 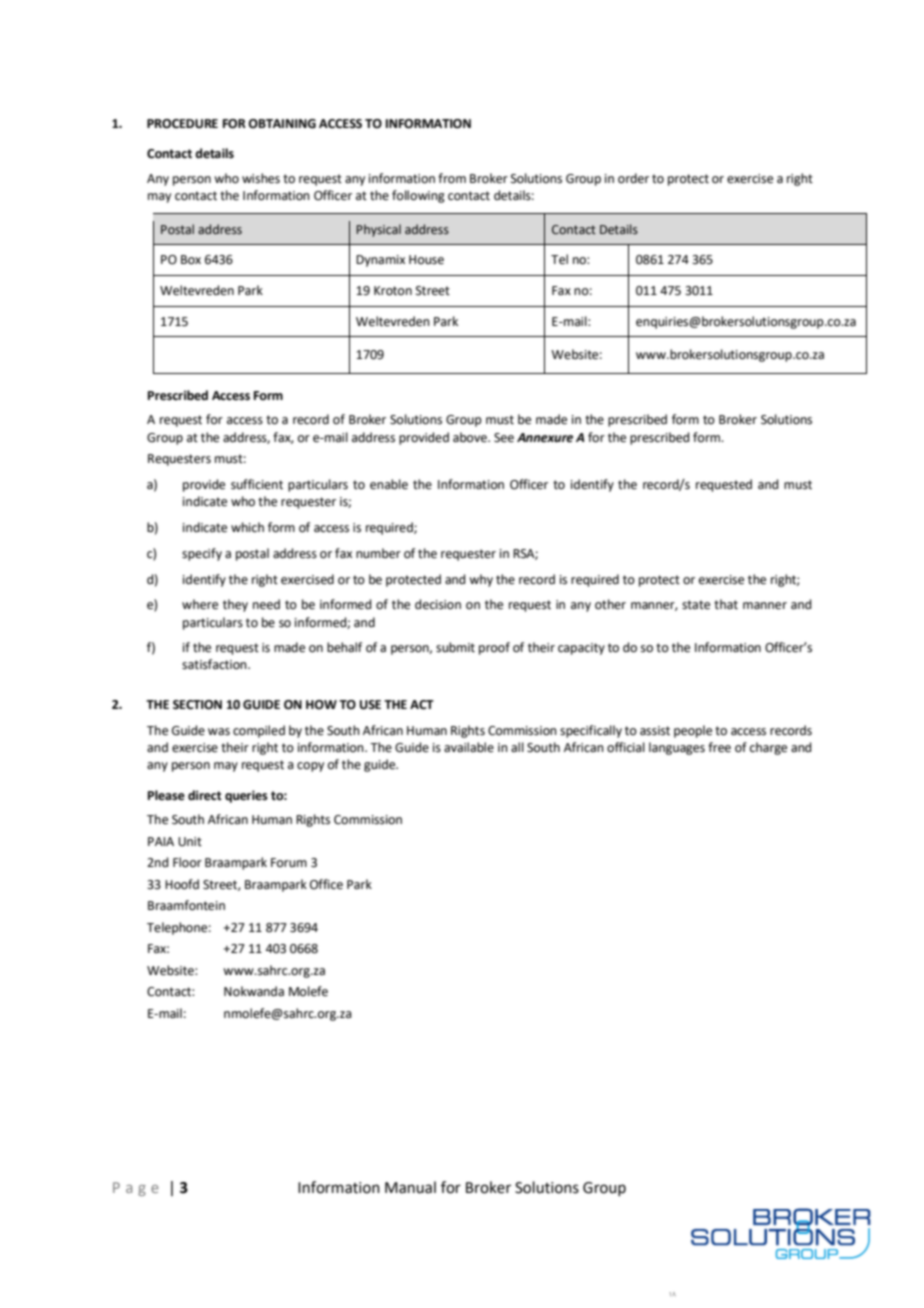 I want to click on available, so click(x=469, y=747).
